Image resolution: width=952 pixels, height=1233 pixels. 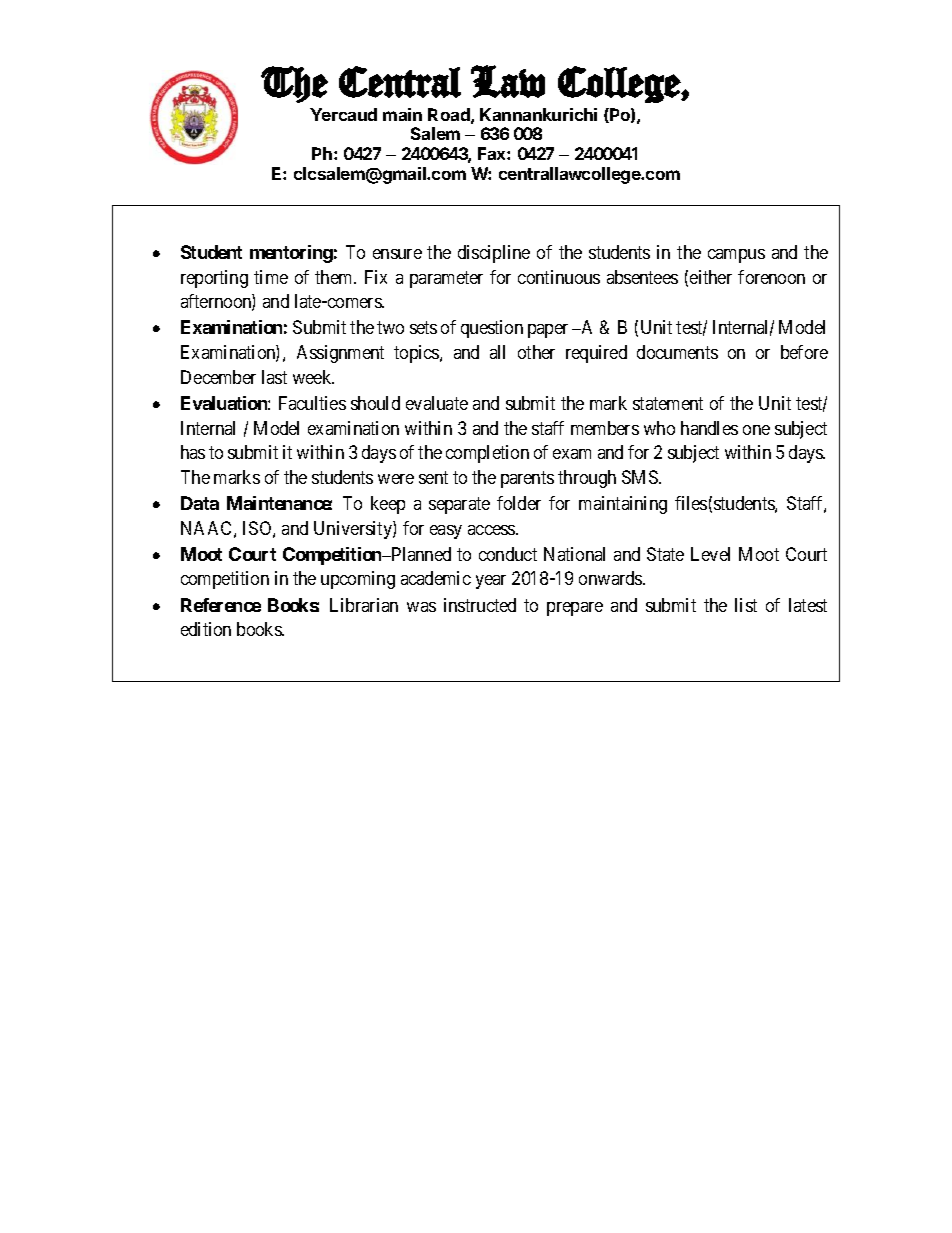 I want to click on time, so click(x=271, y=277).
